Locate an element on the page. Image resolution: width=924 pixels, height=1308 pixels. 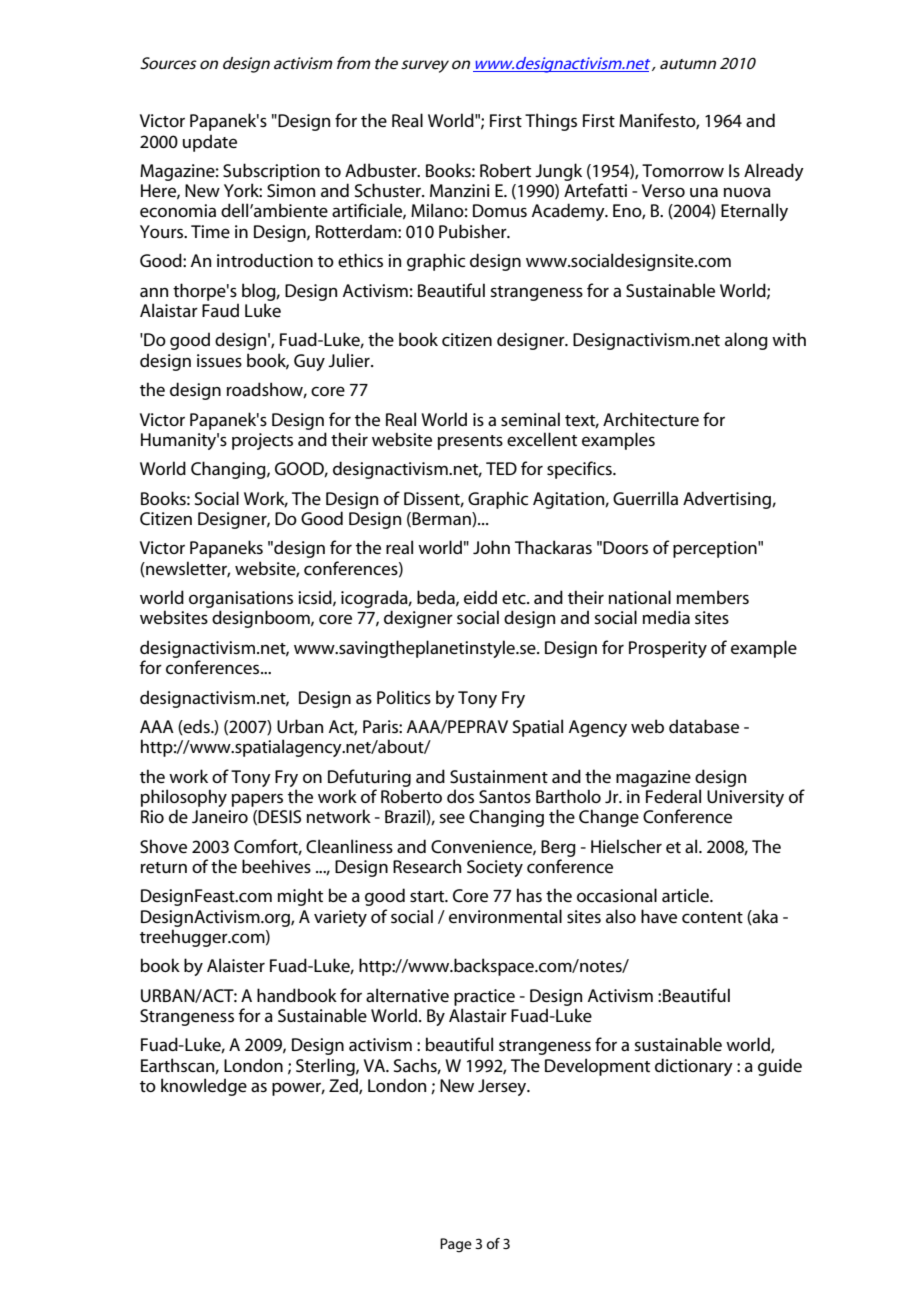
Berman is located at coordinates (442, 519).
